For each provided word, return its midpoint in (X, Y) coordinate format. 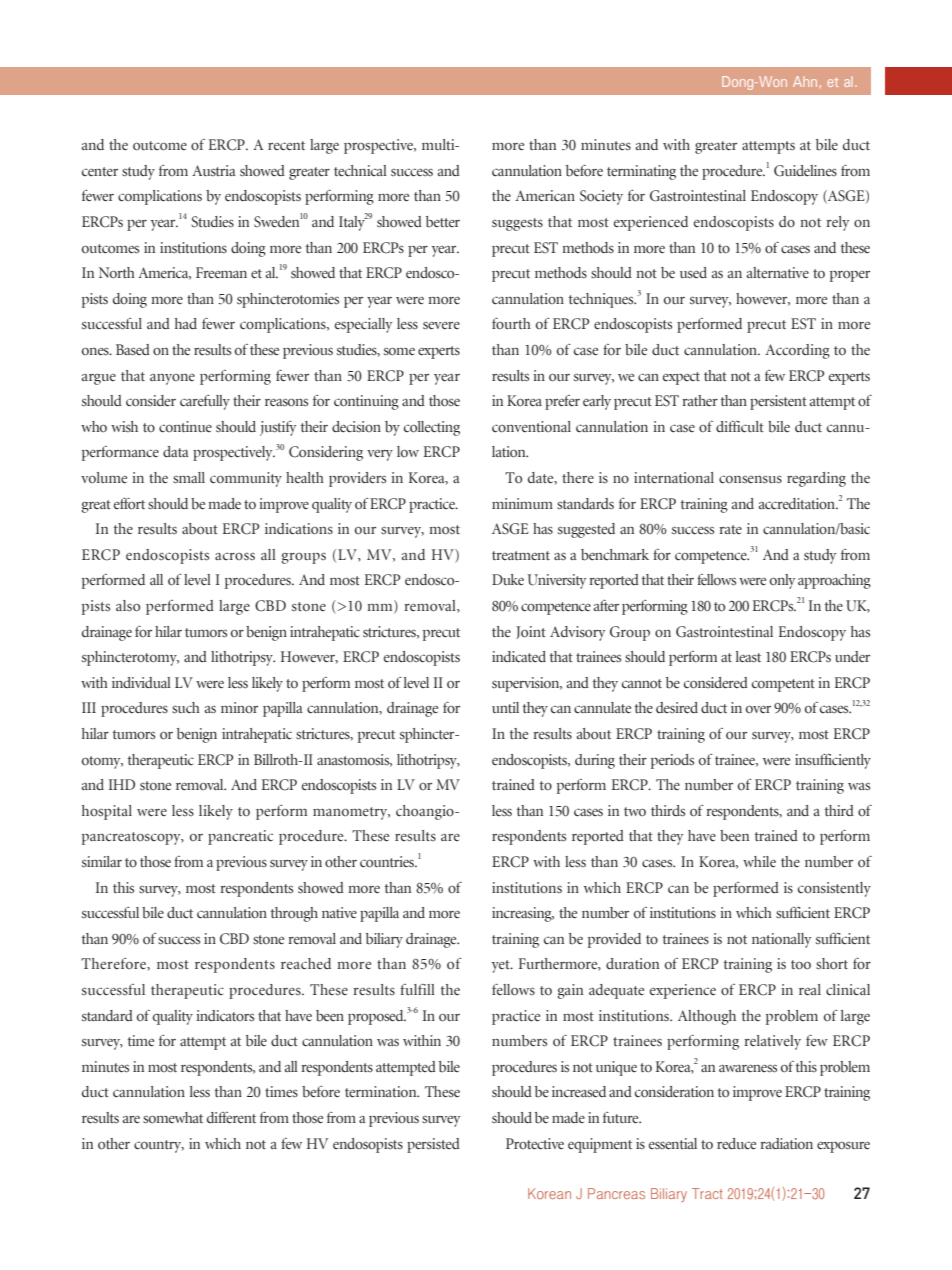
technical (360, 171)
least (748, 657)
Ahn (805, 81)
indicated (519, 657)
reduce (736, 1144)
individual (141, 682)
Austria (214, 170)
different (231, 1118)
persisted (433, 1145)
